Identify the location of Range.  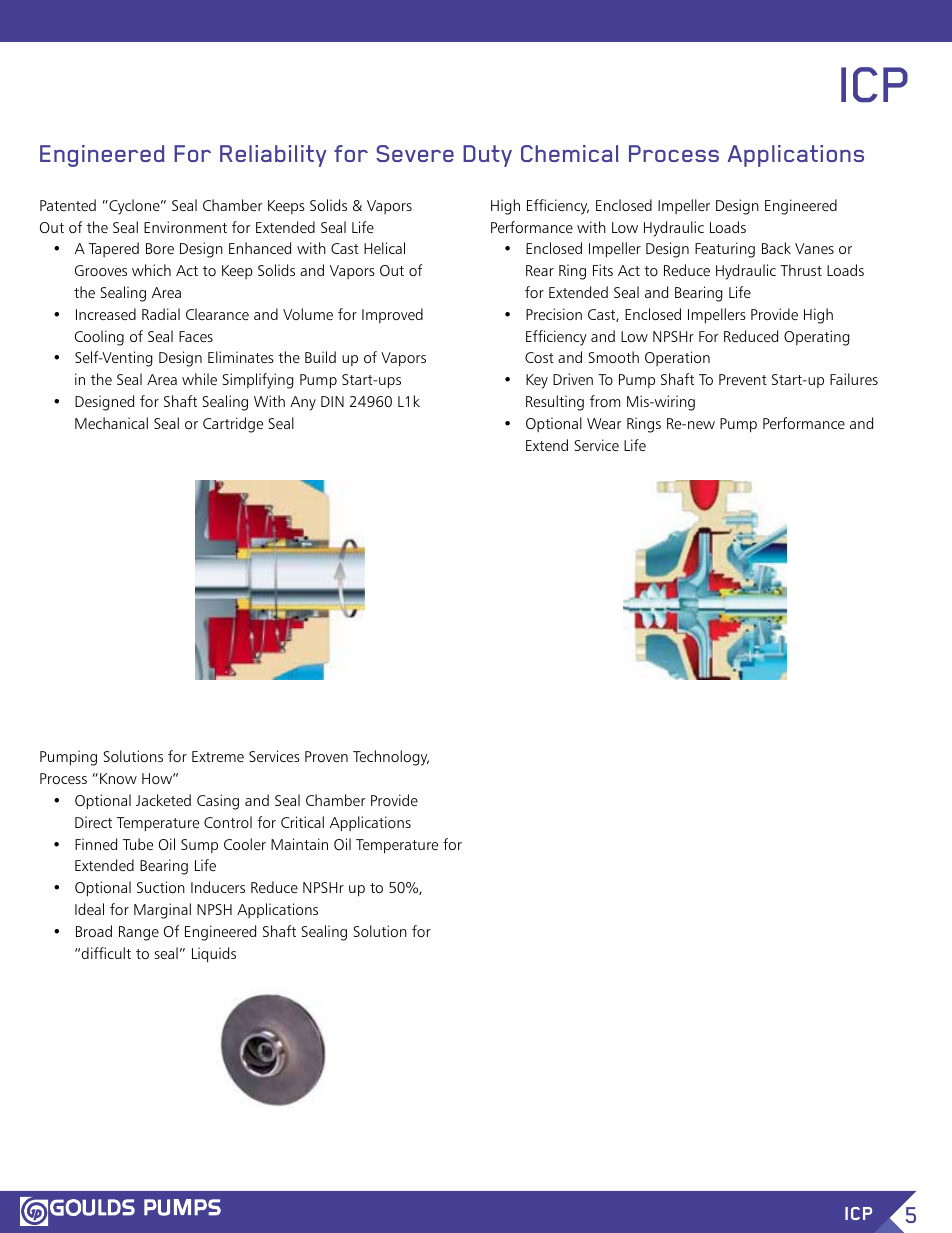
(139, 933).
